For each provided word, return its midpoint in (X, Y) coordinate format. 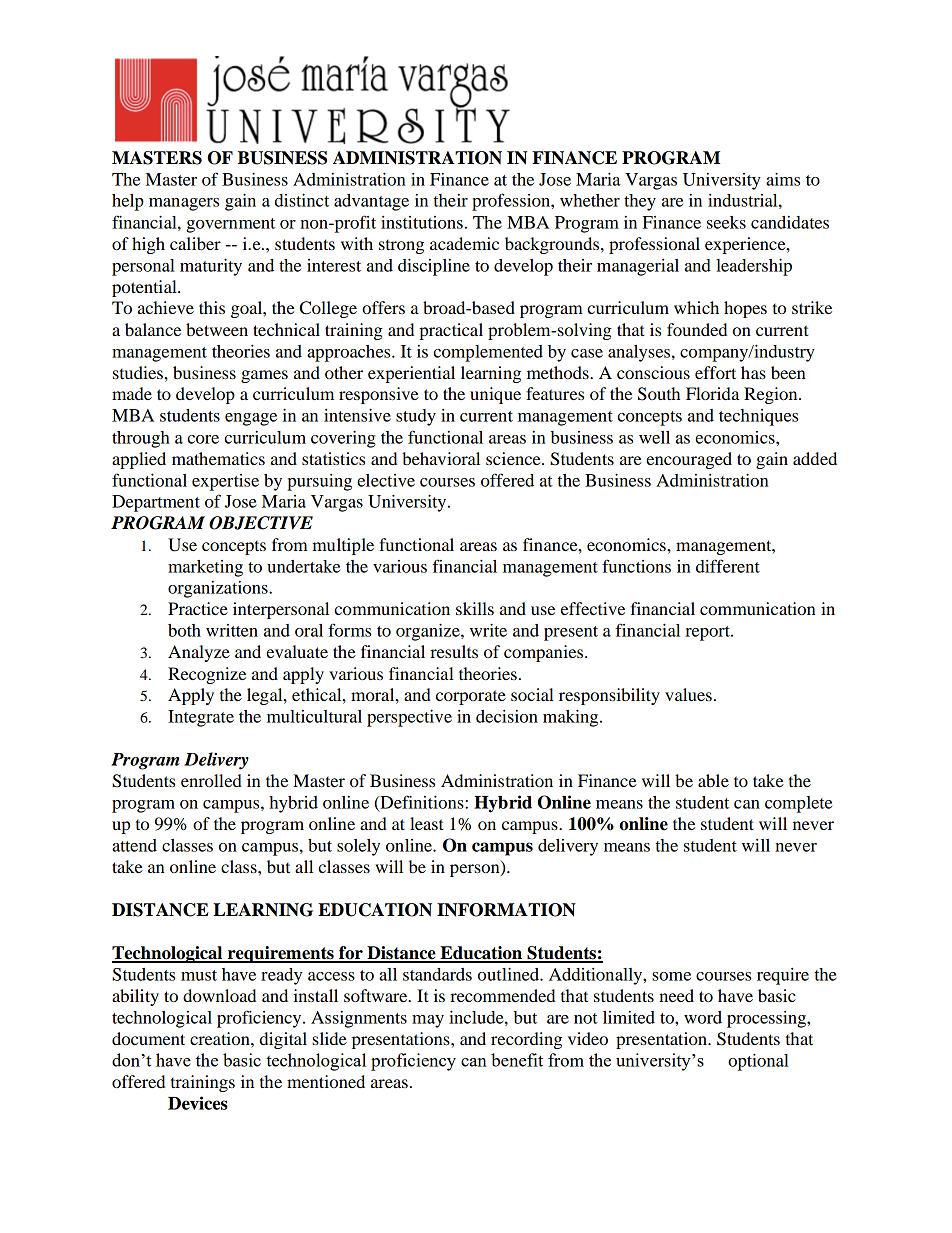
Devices (198, 1103)
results (454, 651)
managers (184, 204)
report (708, 633)
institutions (422, 222)
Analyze (199, 653)
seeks (726, 222)
